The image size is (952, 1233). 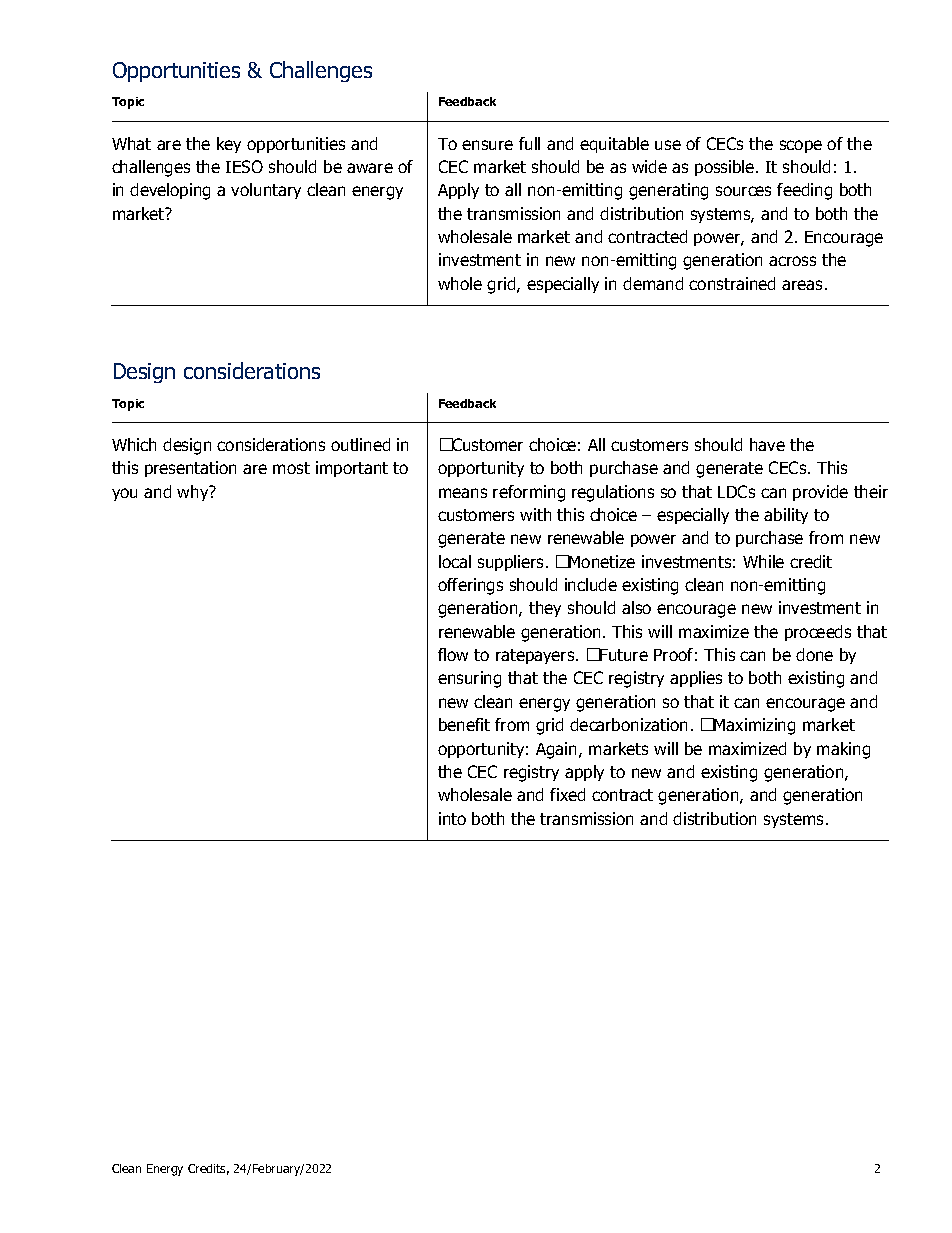 I want to click on fixed, so click(x=567, y=794).
